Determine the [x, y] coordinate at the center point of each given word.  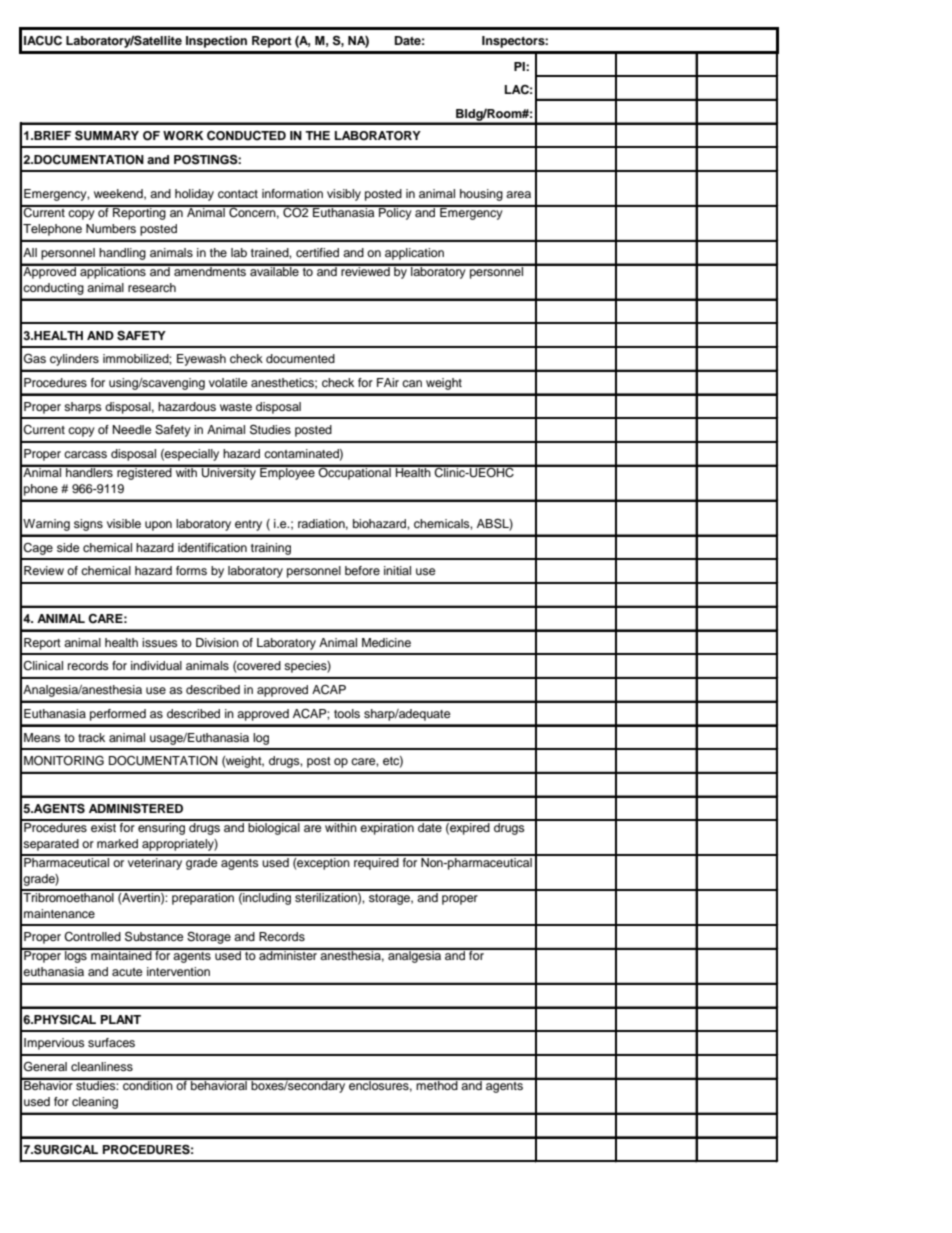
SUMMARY [107, 135]
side [68, 547]
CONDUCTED [246, 136]
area [518, 194]
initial [397, 570]
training [271, 549]
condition [148, 1084]
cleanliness [102, 1066]
